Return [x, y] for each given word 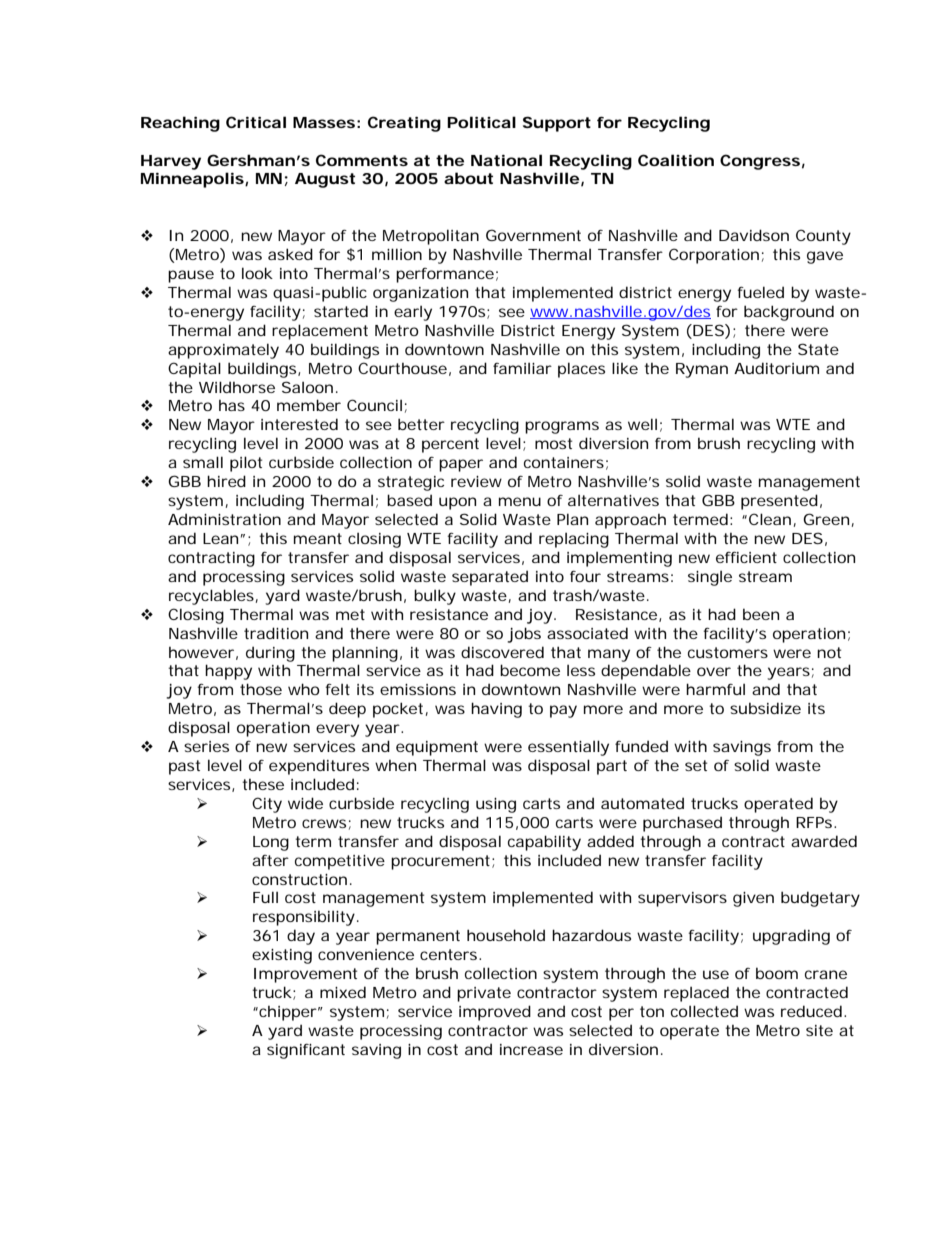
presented [779, 502]
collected [704, 1011]
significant [306, 1051]
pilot [246, 464]
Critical [256, 122]
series [206, 746]
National [506, 160]
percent [450, 445]
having [496, 710]
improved [495, 1013]
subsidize [765, 708]
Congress [760, 162]
